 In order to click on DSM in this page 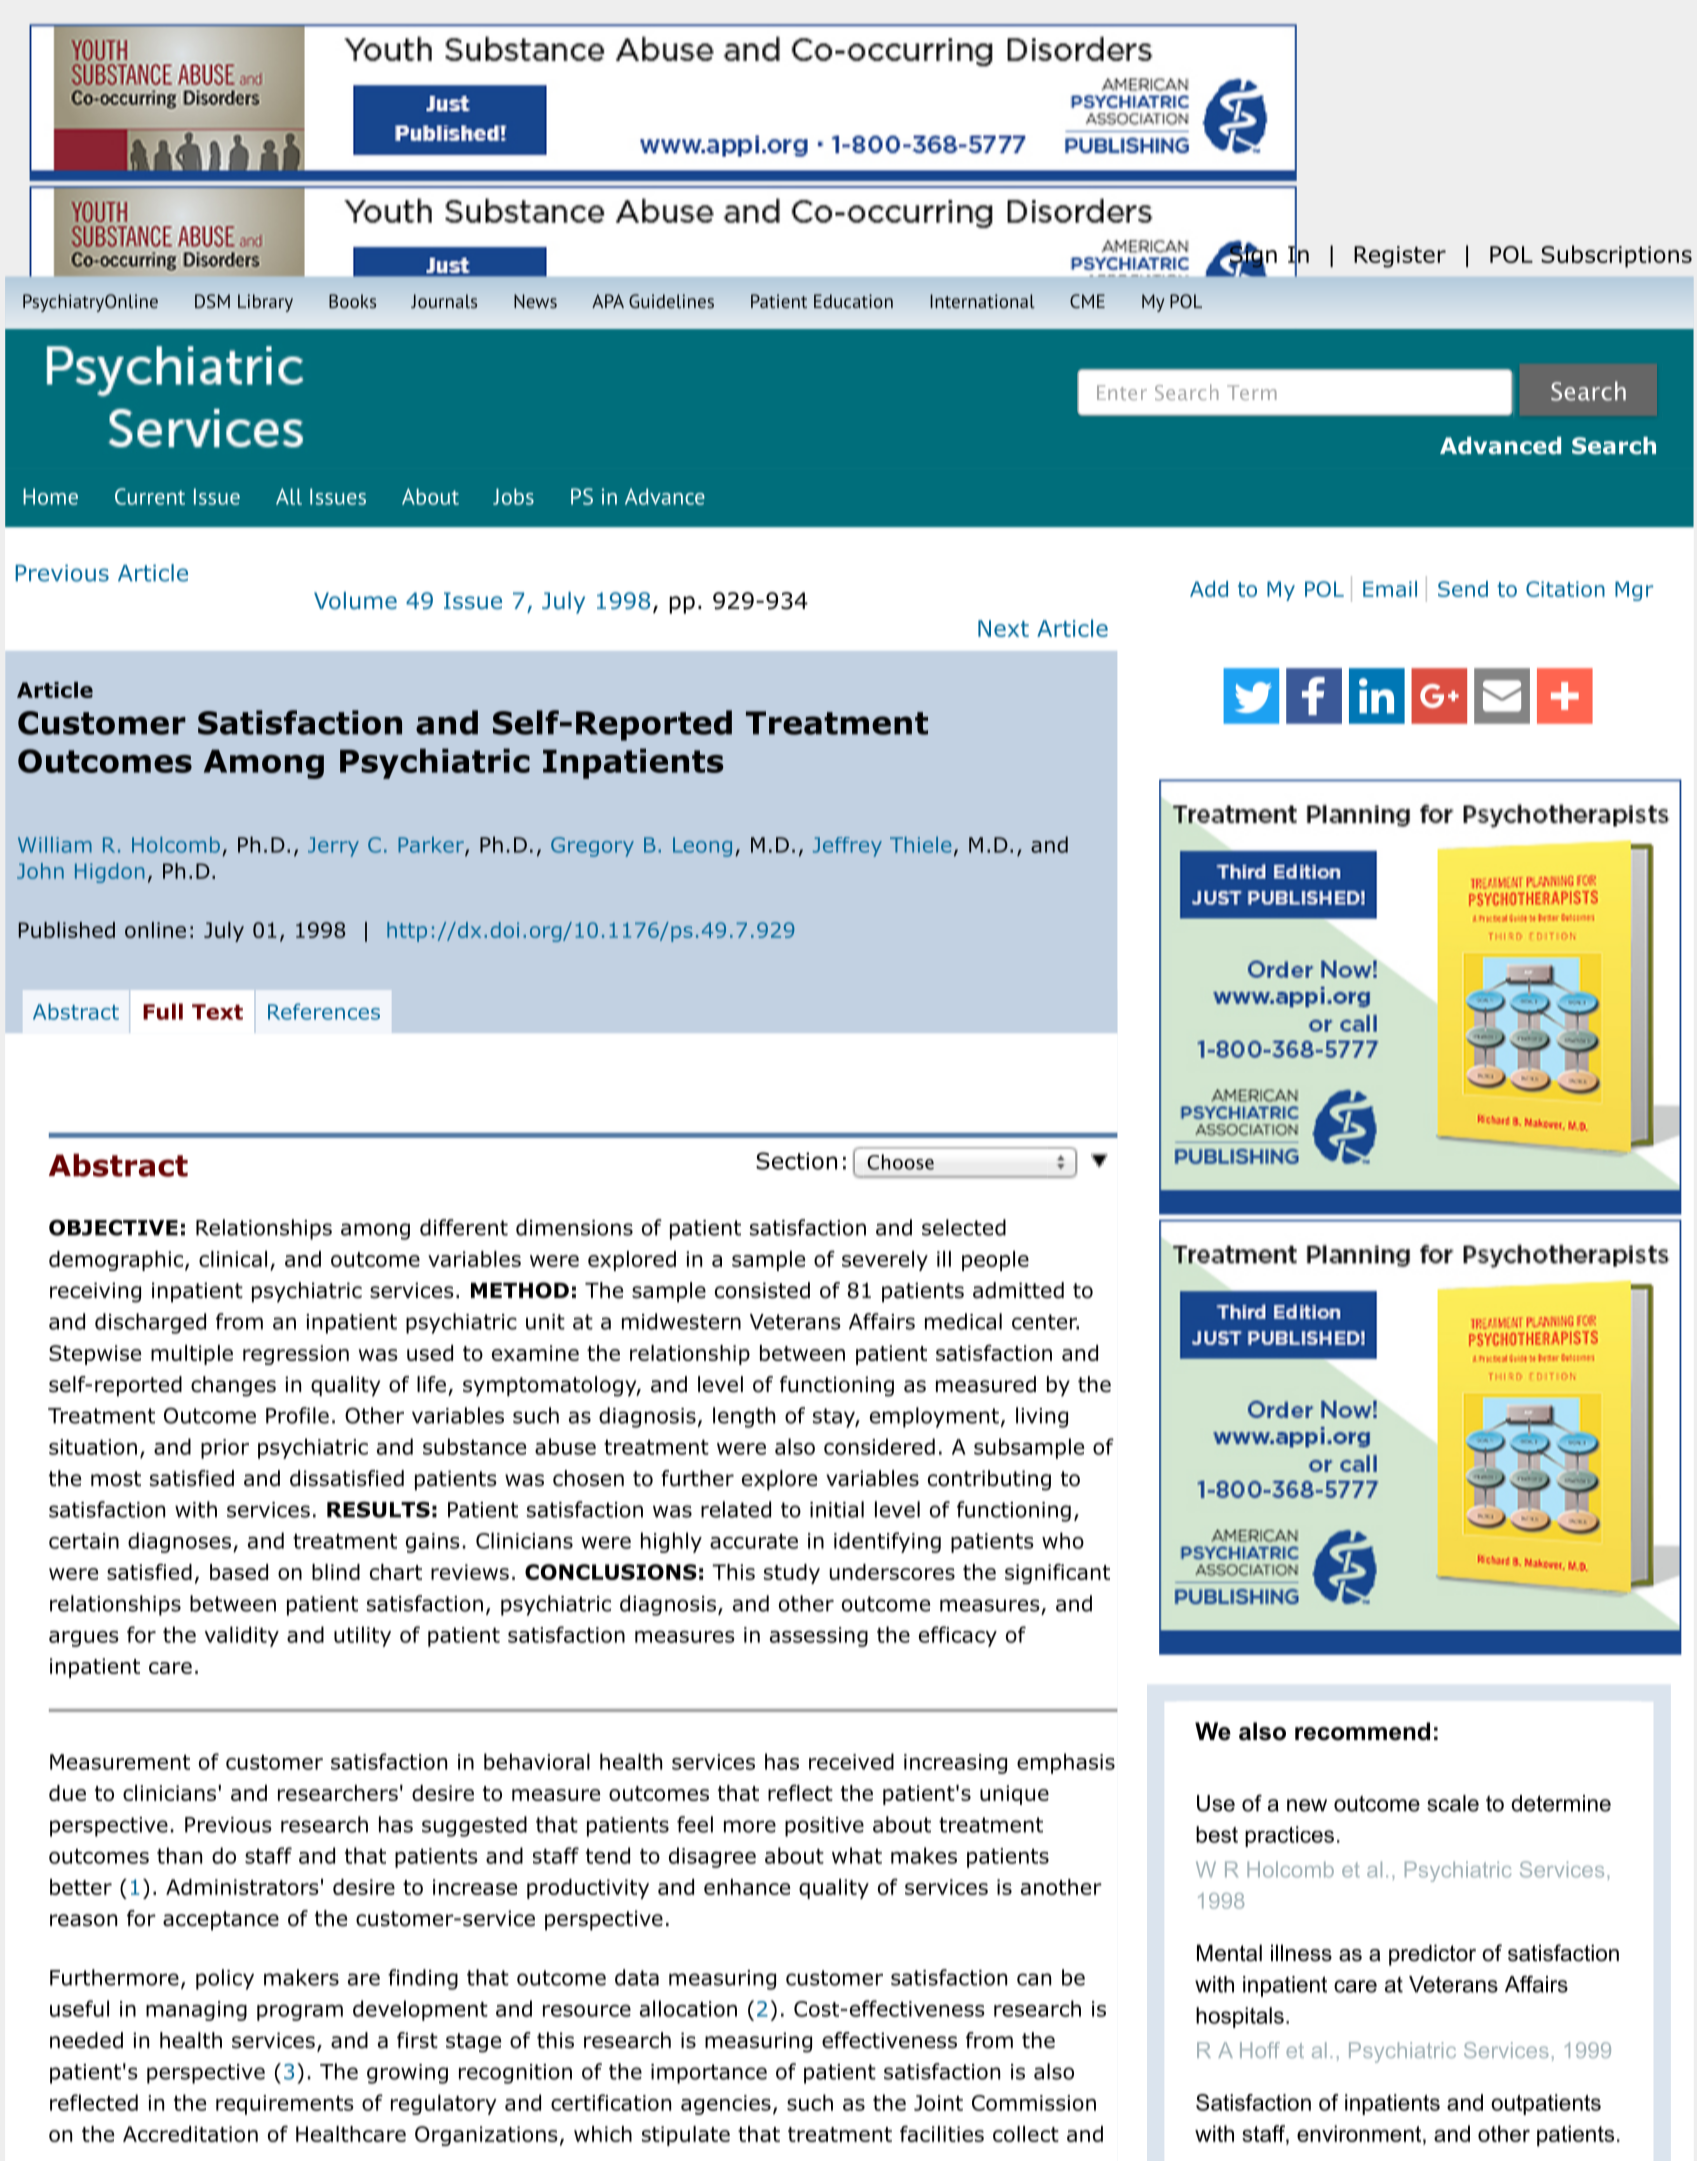, I will do `click(212, 301)`.
